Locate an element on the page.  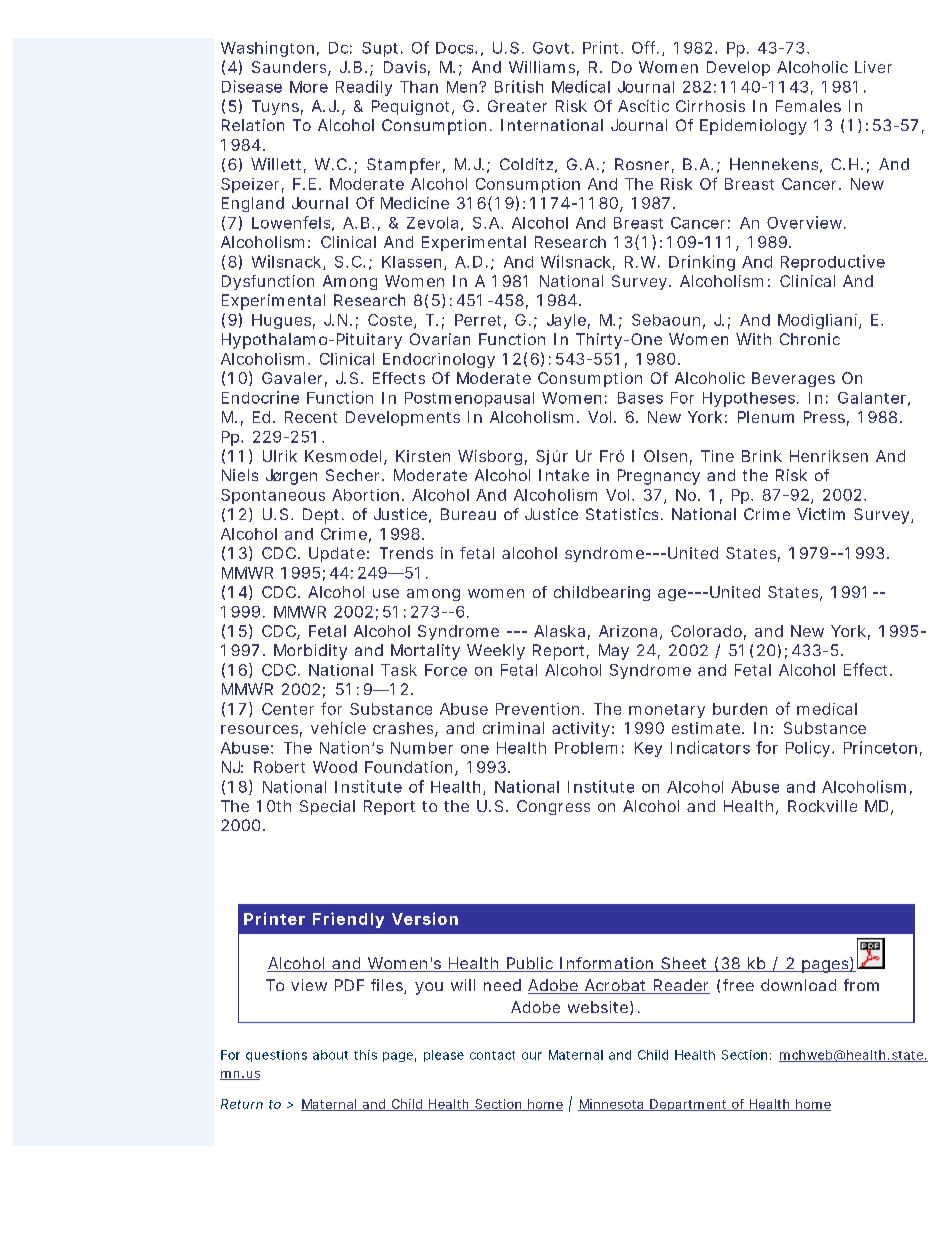
Beverages is located at coordinates (793, 379).
